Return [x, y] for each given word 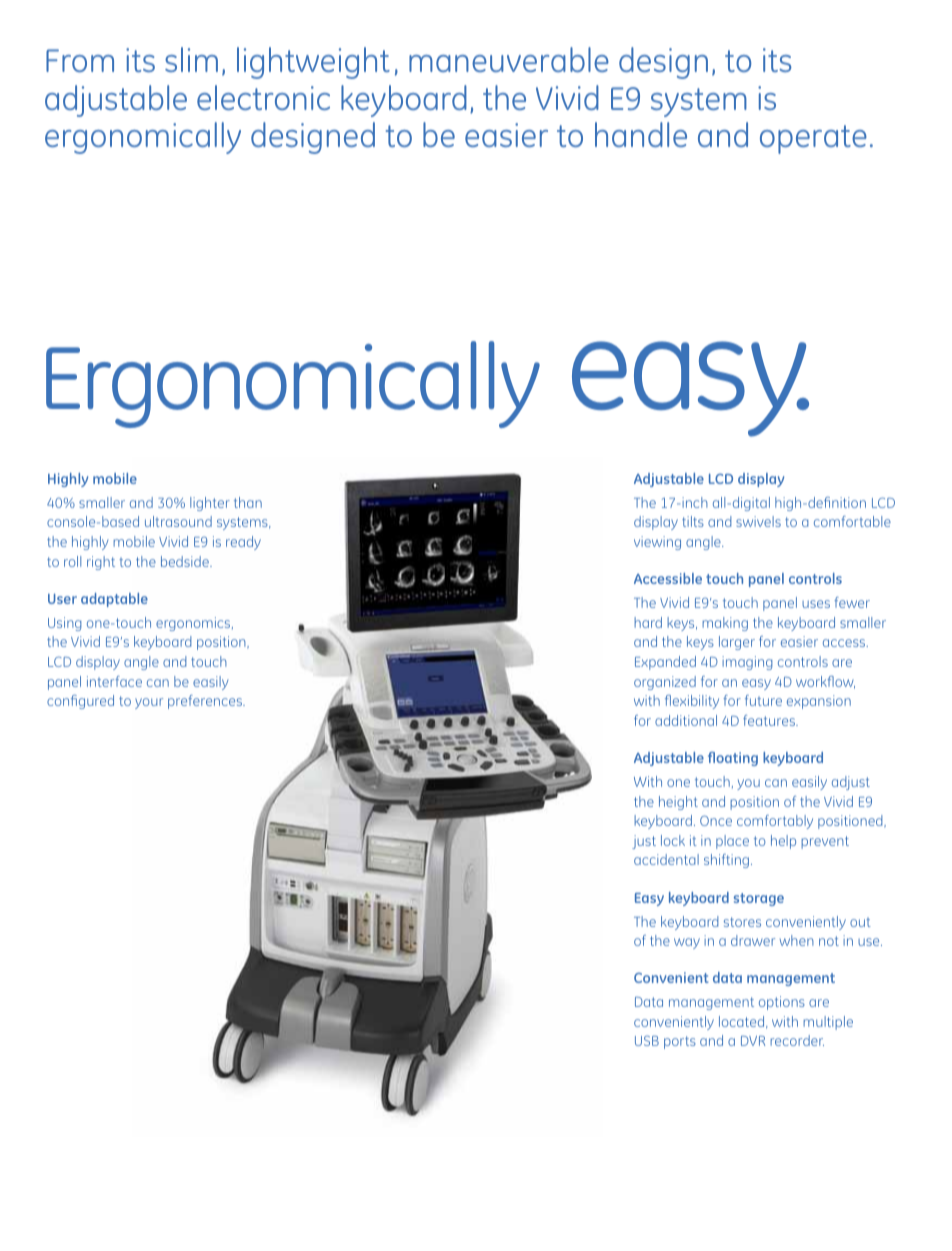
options [782, 1003]
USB [647, 1040]
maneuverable [509, 59]
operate [813, 139]
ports [680, 1042]
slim [191, 59]
